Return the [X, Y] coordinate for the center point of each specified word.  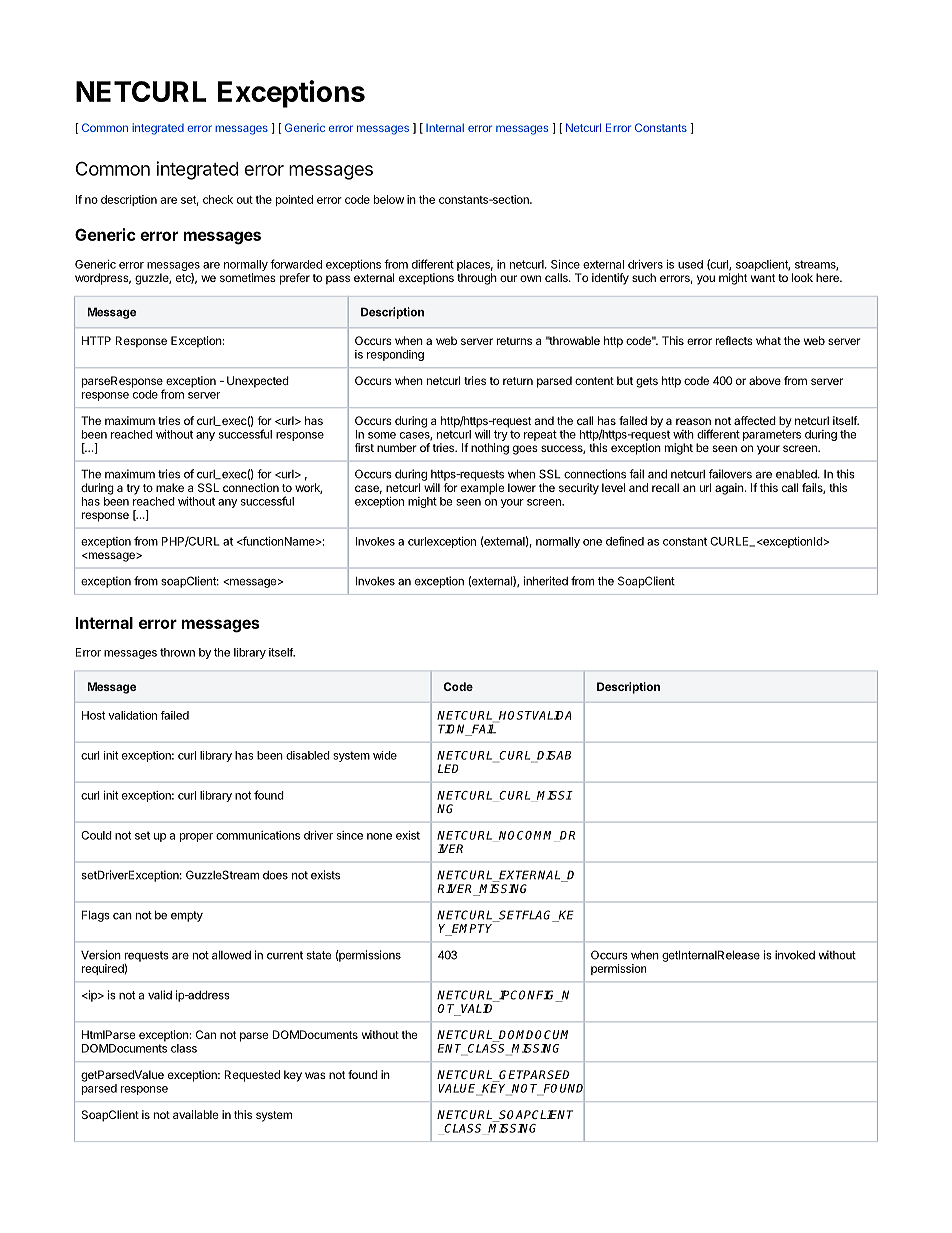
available [195, 1114]
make [170, 487]
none [379, 836]
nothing [490, 449]
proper [196, 837]
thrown [177, 652]
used [690, 264]
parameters [772, 435]
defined [625, 541]
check [218, 199]
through [477, 279]
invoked [795, 955]
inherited [546, 581]
